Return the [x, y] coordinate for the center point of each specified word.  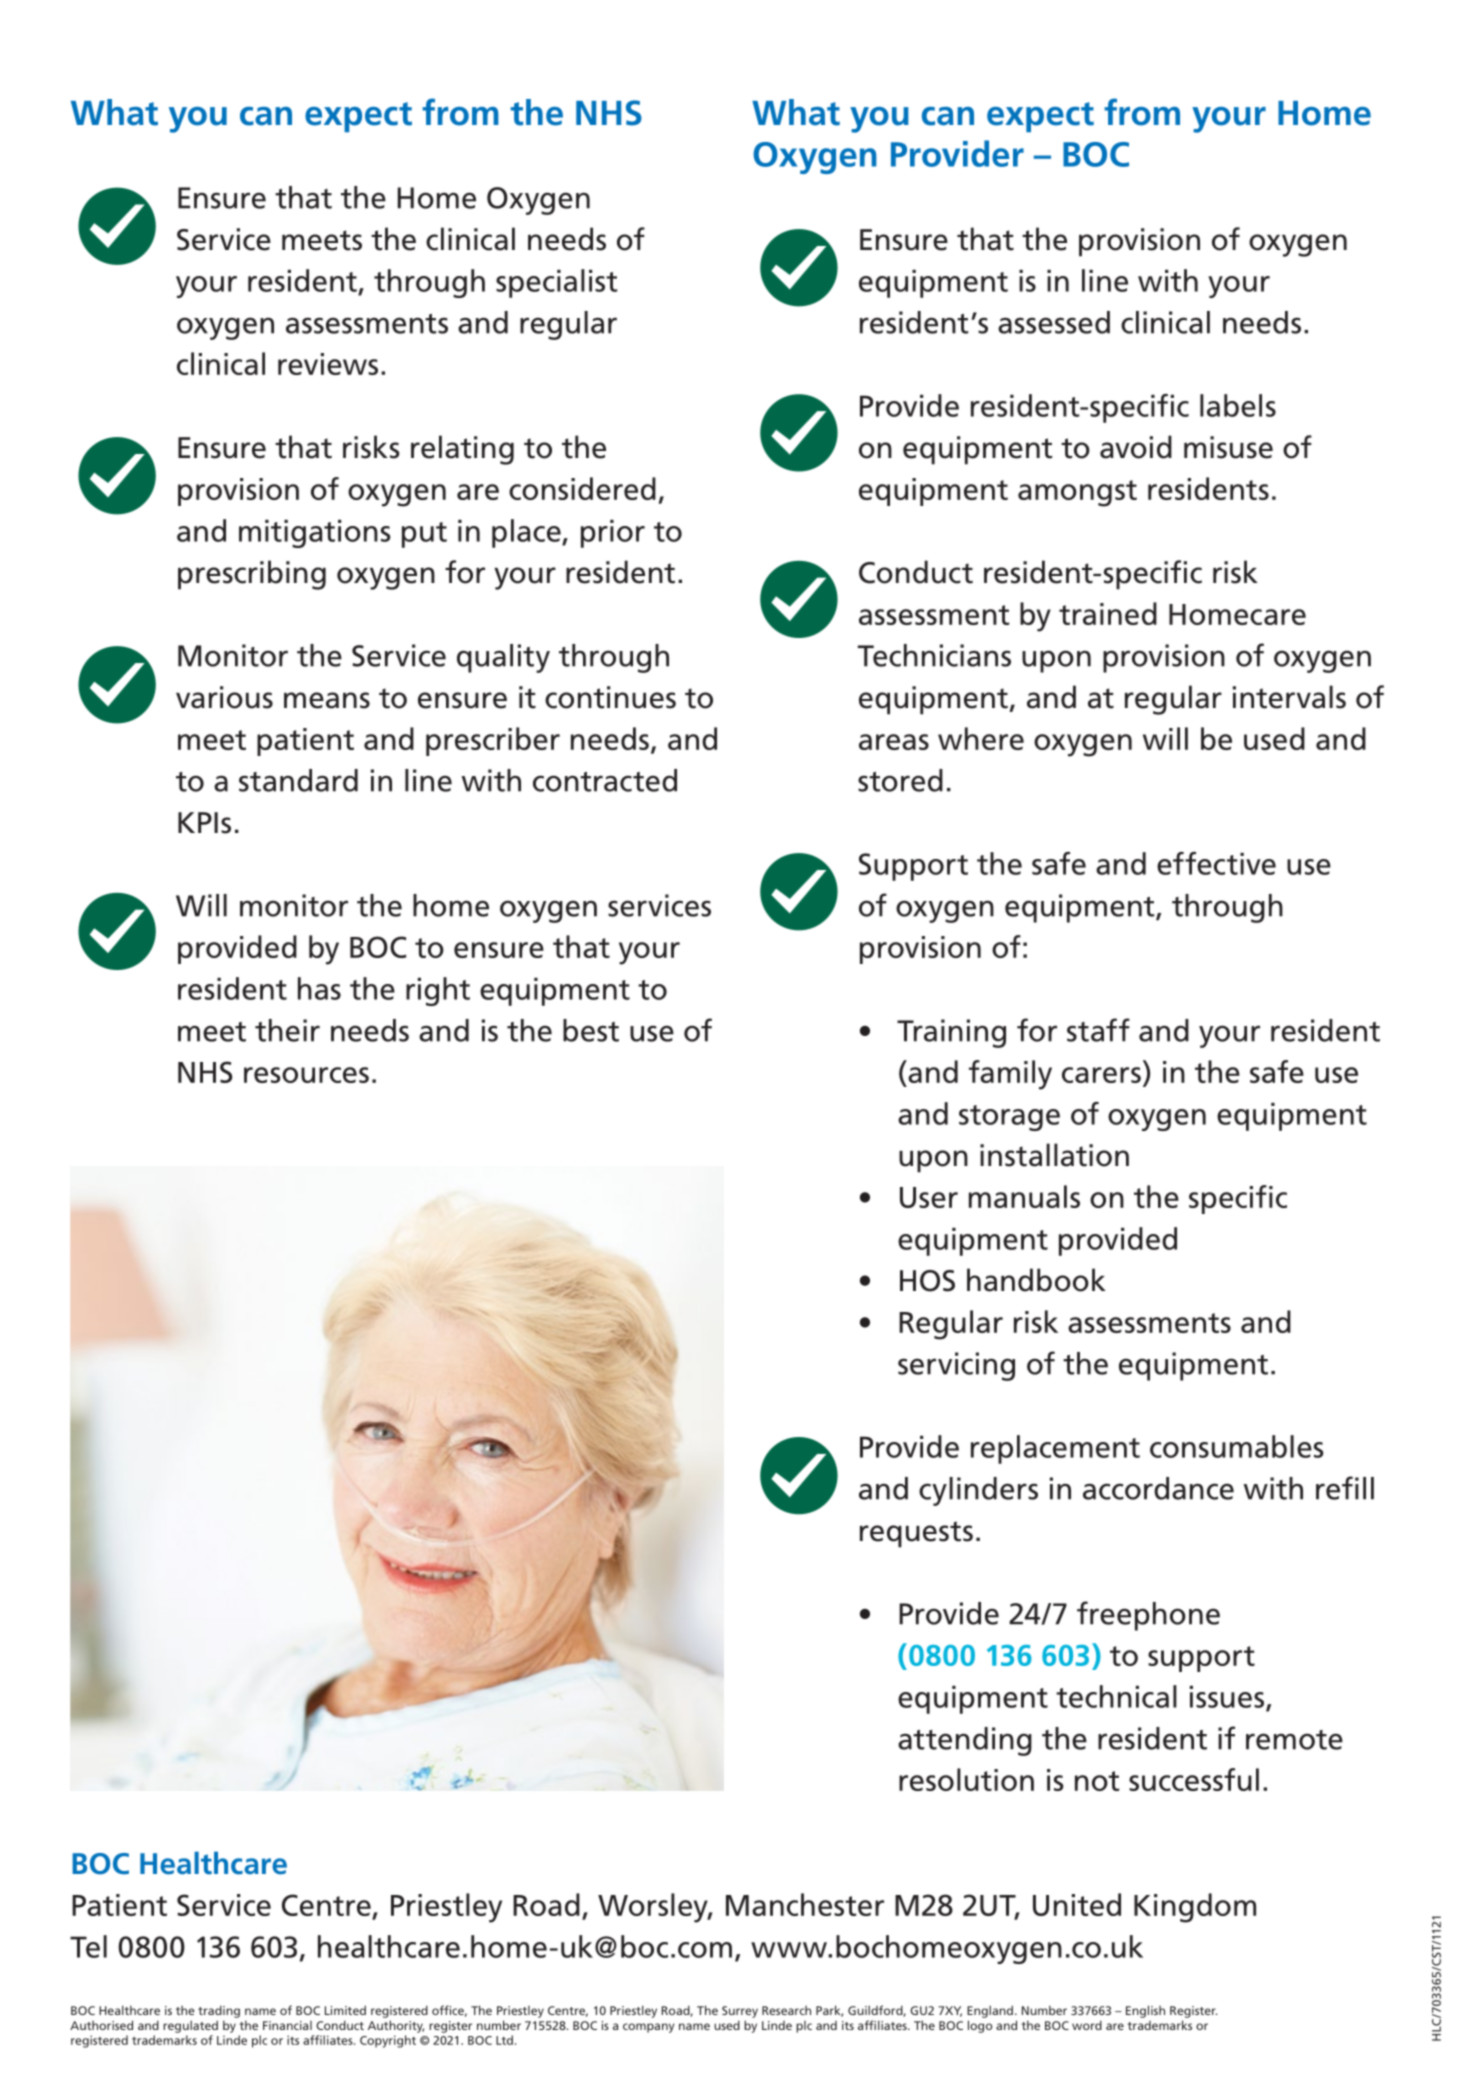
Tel [88, 1946]
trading [219, 2011]
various [224, 697]
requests [916, 1534]
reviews [328, 364]
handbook [1036, 1280]
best [591, 1030]
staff [1098, 1030]
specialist [556, 283]
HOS [927, 1281]
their [287, 1030]
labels [1238, 405]
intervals [1289, 697]
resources [306, 1075]
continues [610, 697]
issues [1227, 1697]
